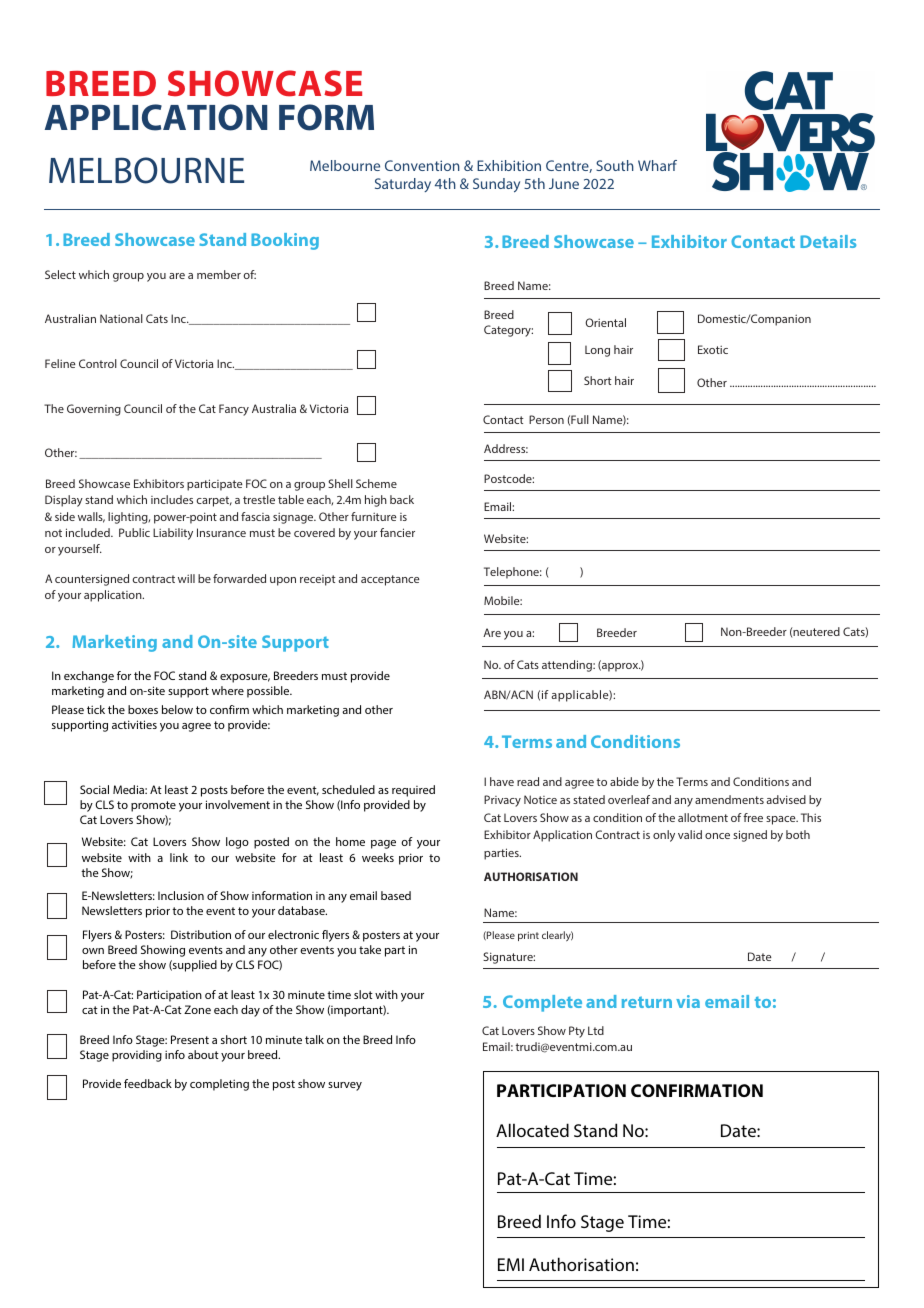  What do you see at coordinates (153, 806) in the page?
I see `promote` at bounding box center [153, 806].
